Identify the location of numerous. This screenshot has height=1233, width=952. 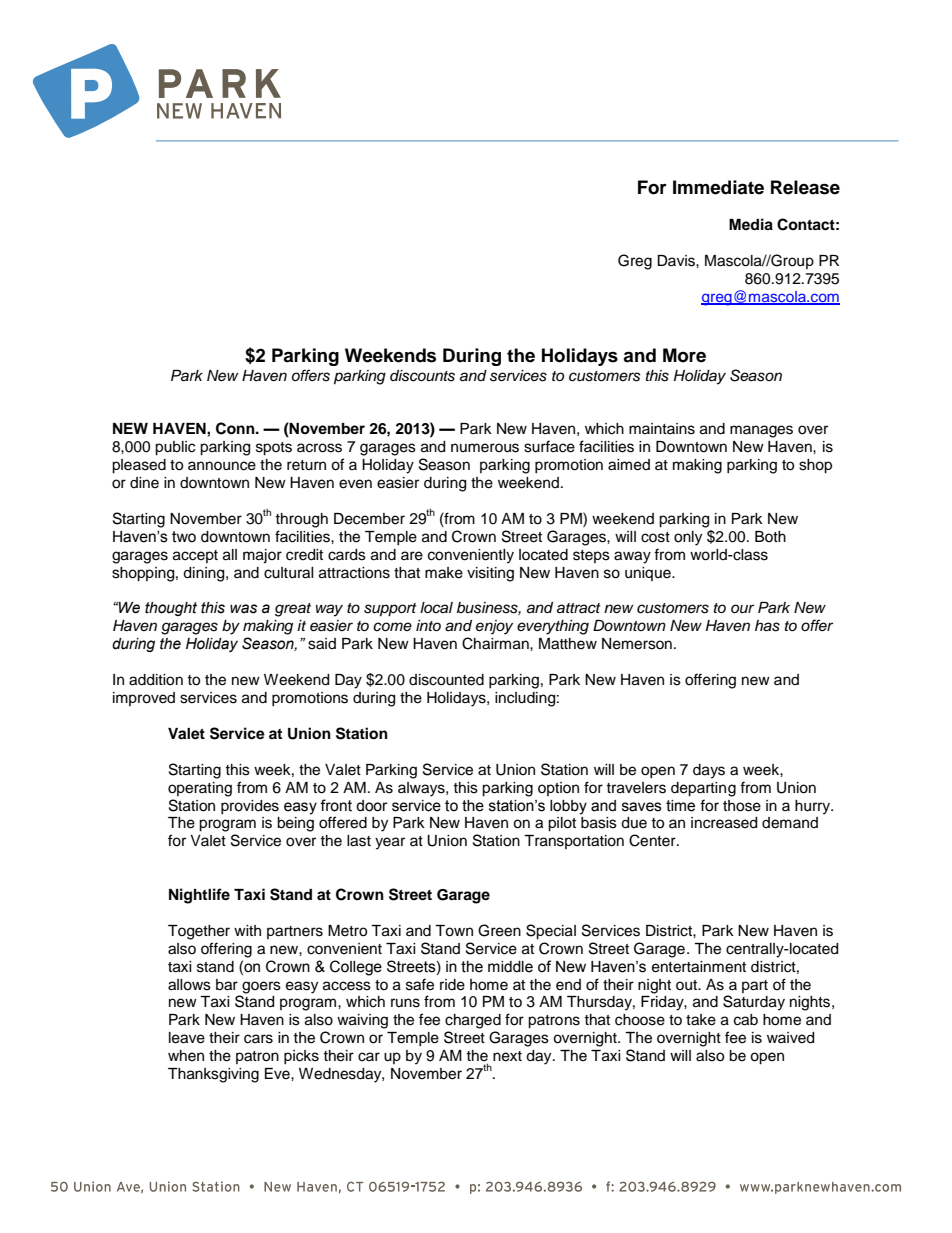
(485, 448).
